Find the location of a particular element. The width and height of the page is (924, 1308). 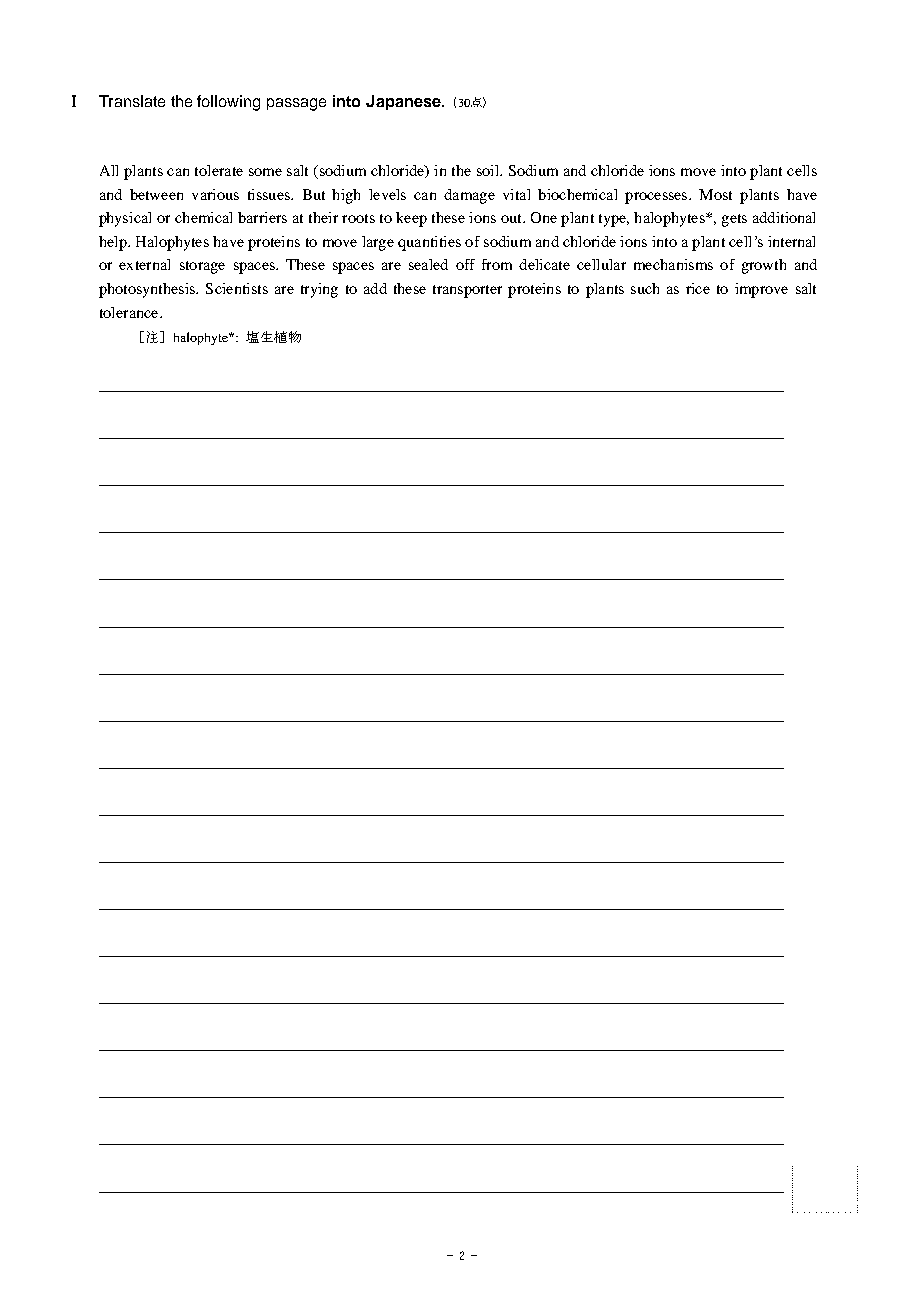

passage is located at coordinates (296, 104).
